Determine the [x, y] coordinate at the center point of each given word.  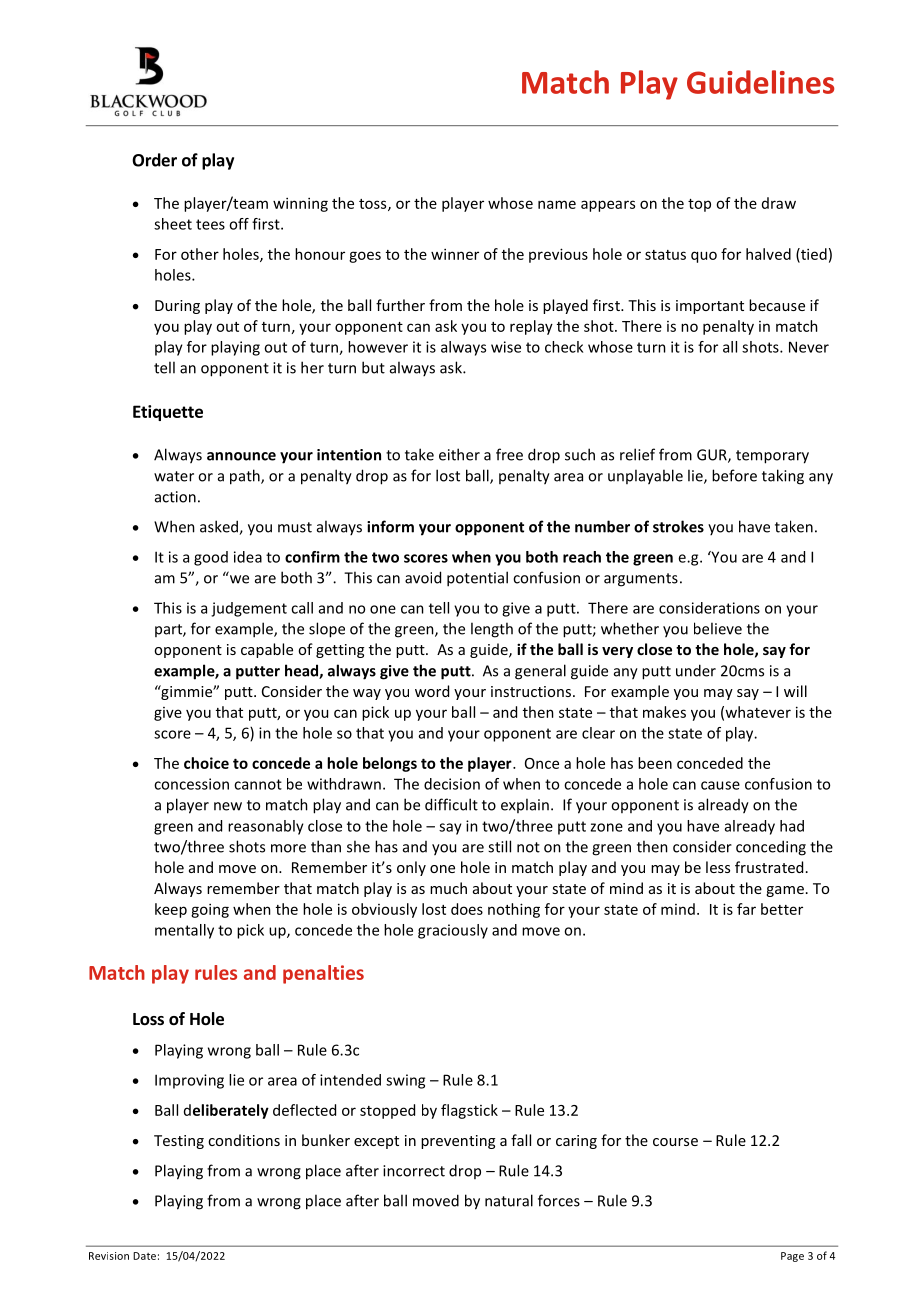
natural [509, 1200]
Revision [109, 1256]
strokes [678, 526]
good [211, 558]
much [448, 888]
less [718, 867]
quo [704, 257]
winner [455, 254]
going [210, 910]
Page [792, 1257]
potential [477, 579]
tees [210, 224]
